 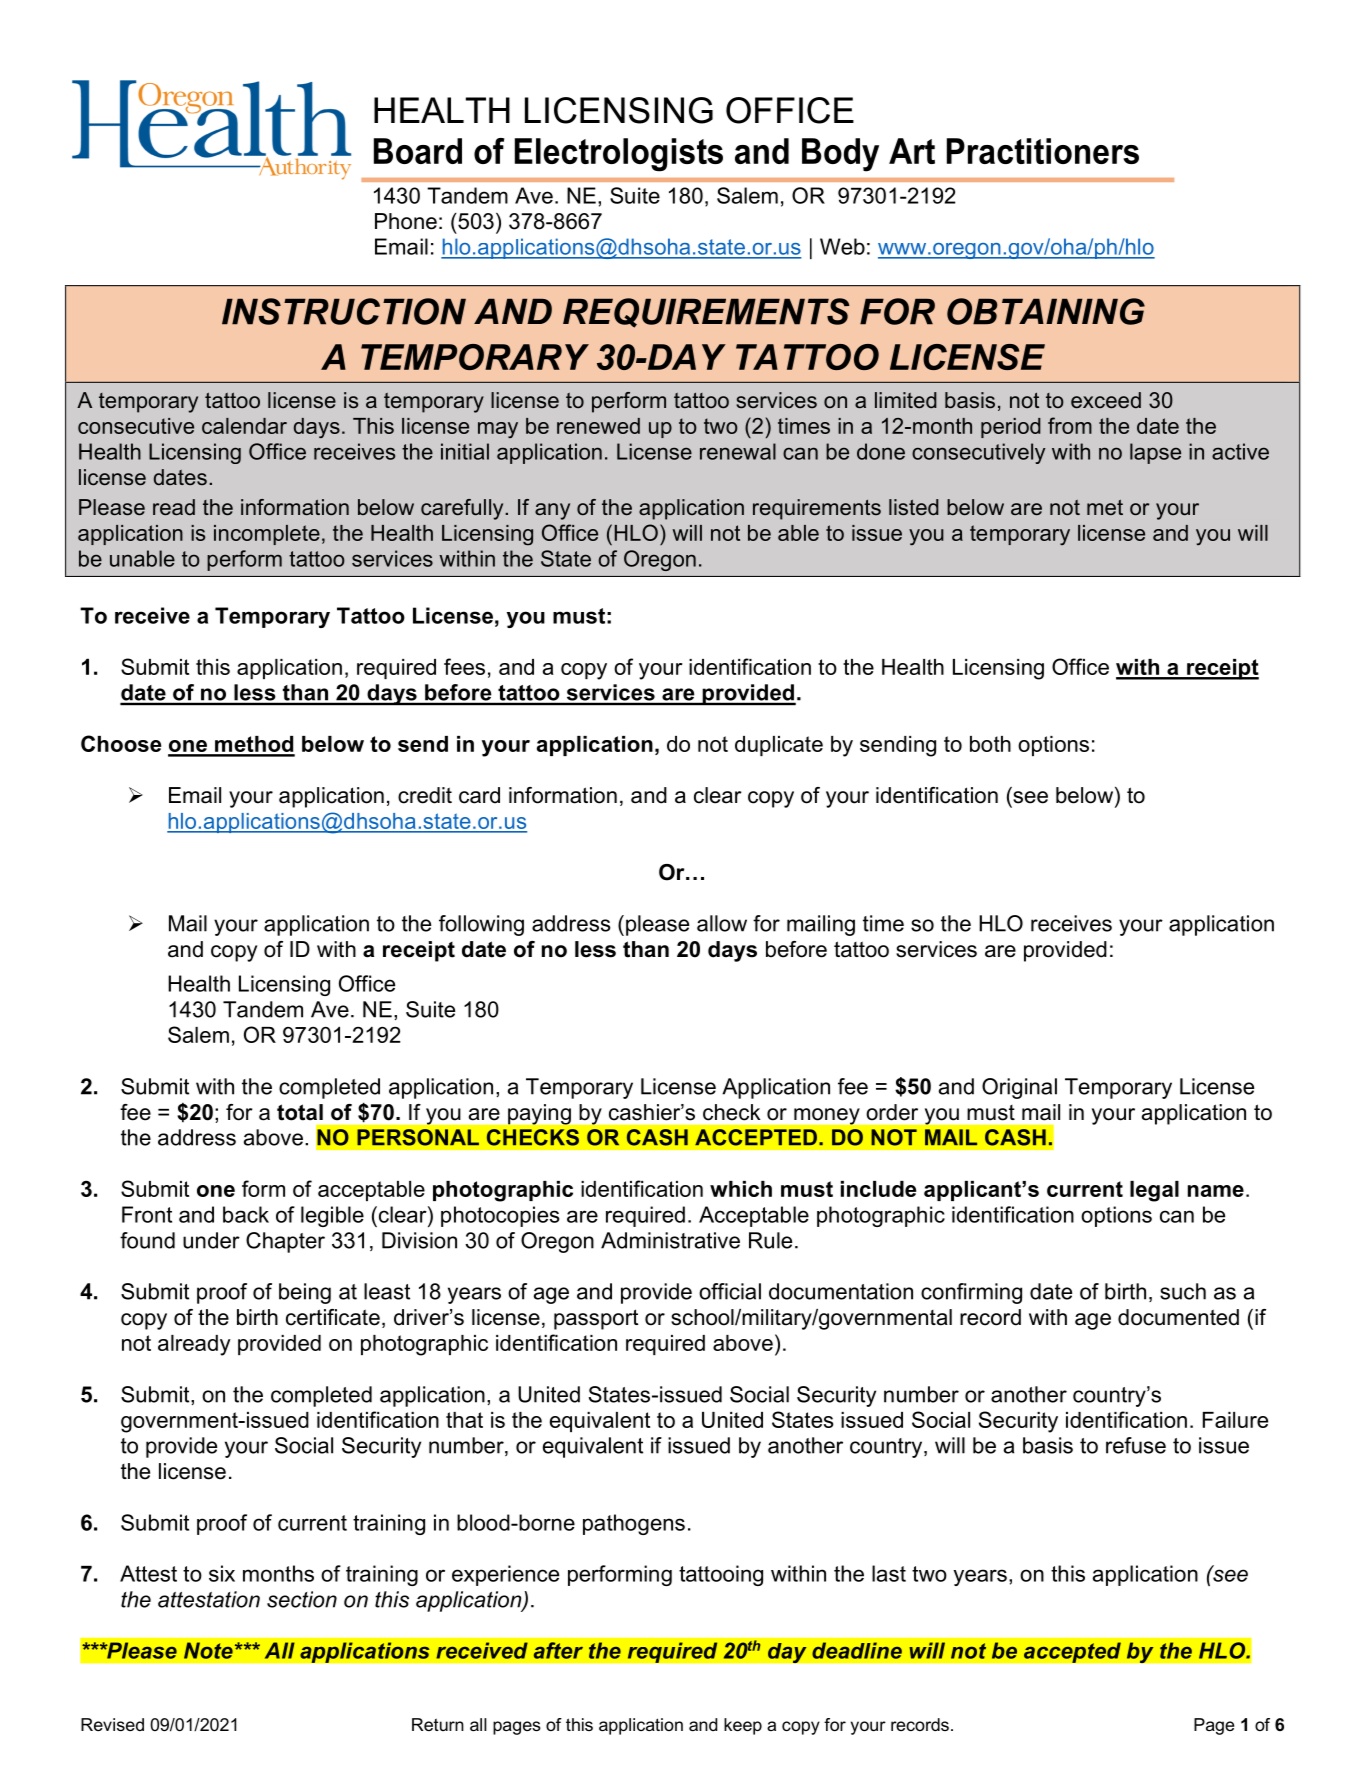 I want to click on Note, so click(x=208, y=1650).
